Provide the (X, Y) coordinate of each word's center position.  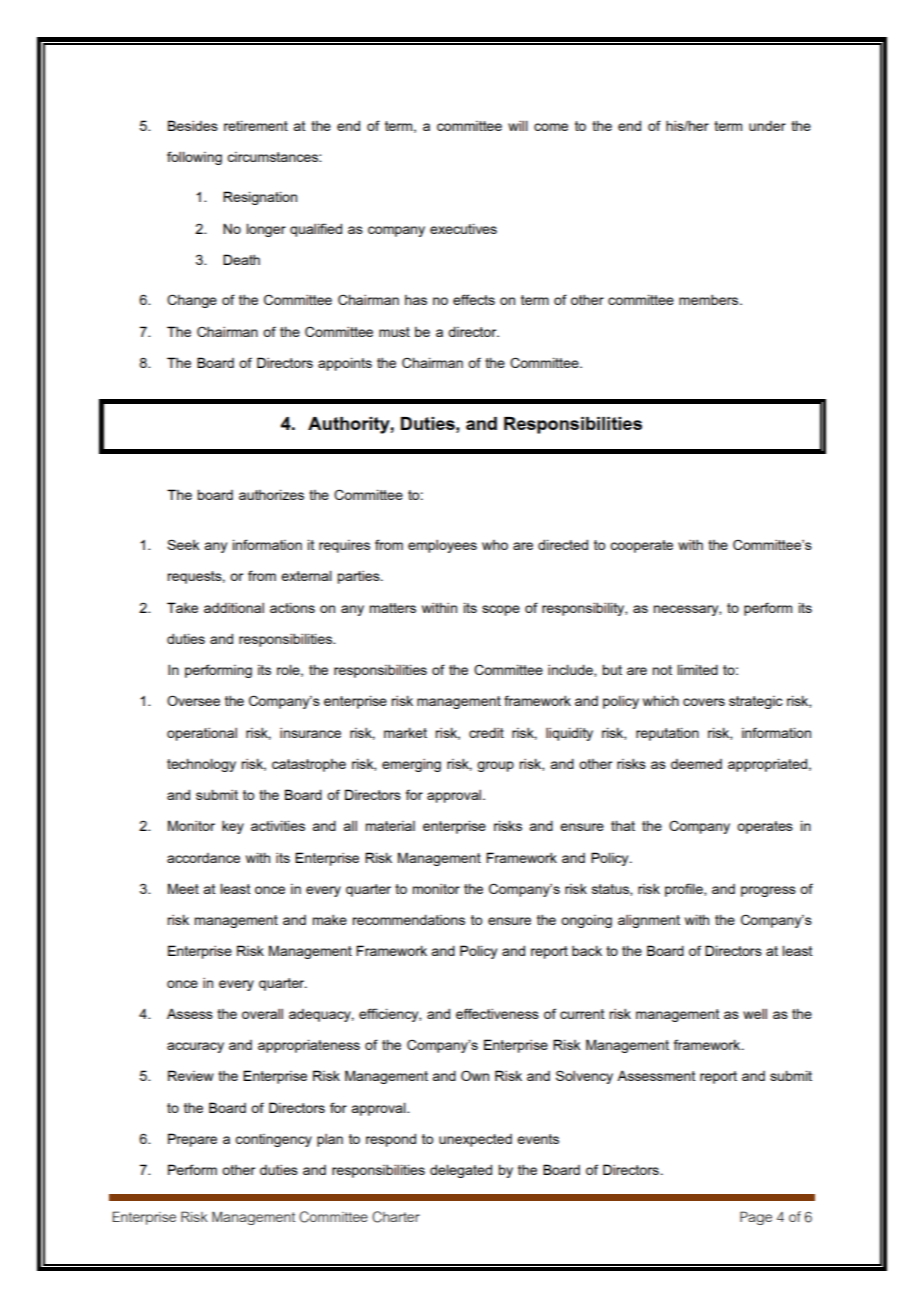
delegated (461, 1171)
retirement (256, 125)
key (233, 827)
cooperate (641, 546)
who (495, 545)
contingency (273, 1140)
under (767, 126)
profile (685, 890)
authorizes (271, 494)
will (518, 125)
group (495, 766)
